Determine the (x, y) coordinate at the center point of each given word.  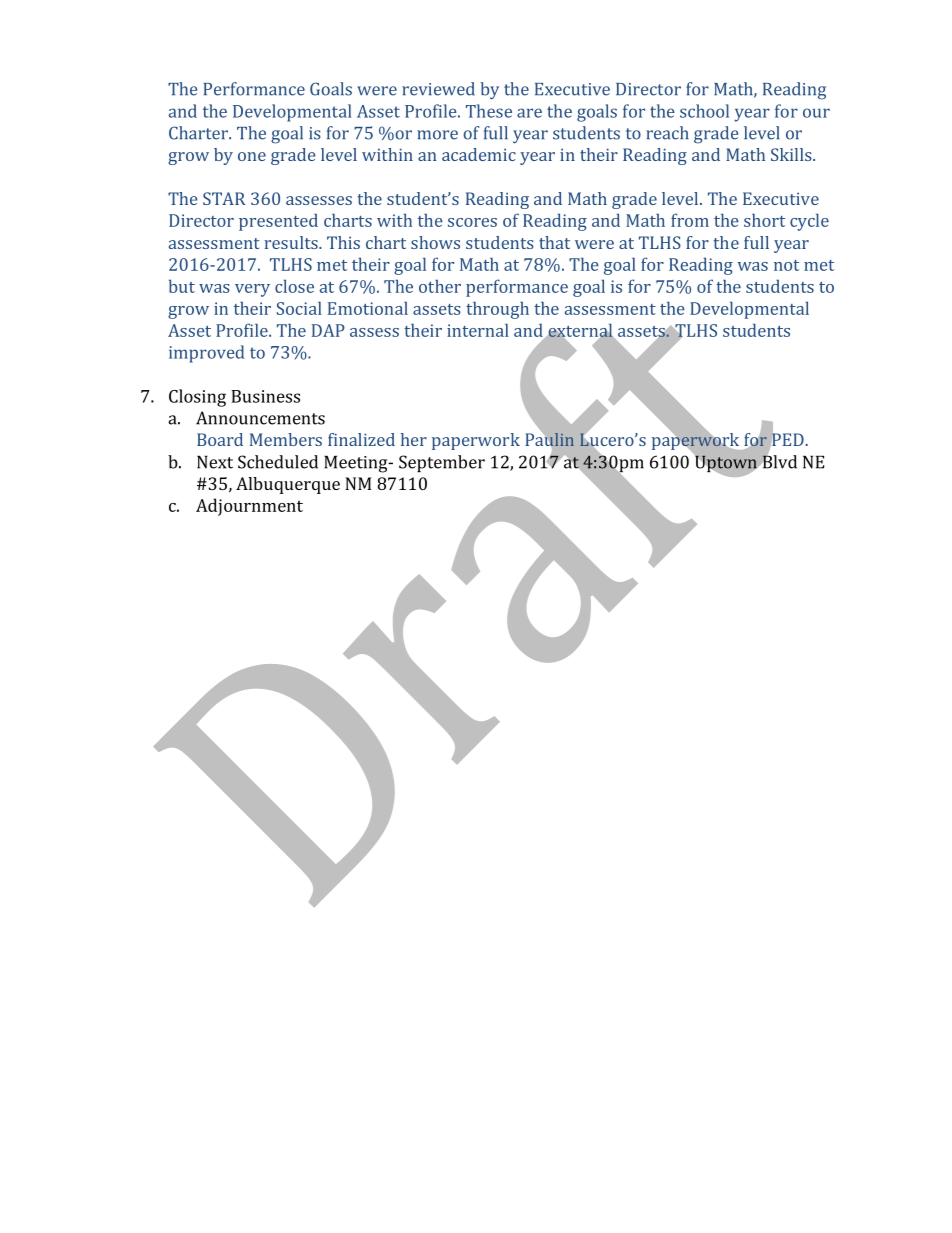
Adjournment (249, 507)
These (489, 111)
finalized (361, 439)
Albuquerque (288, 485)
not (786, 265)
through (497, 310)
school (704, 111)
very (252, 290)
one (252, 156)
